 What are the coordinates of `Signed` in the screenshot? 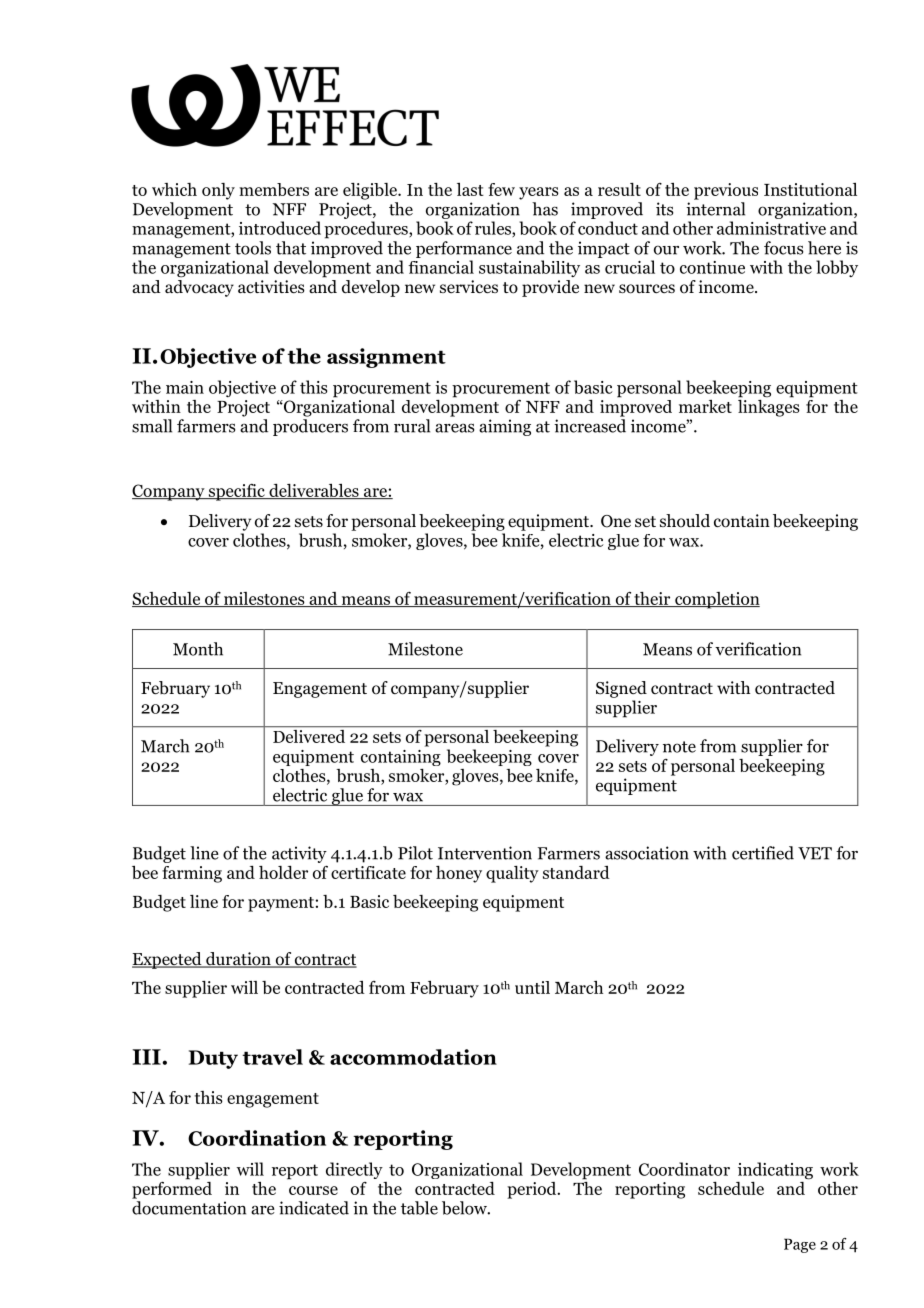 It's located at (621, 689).
